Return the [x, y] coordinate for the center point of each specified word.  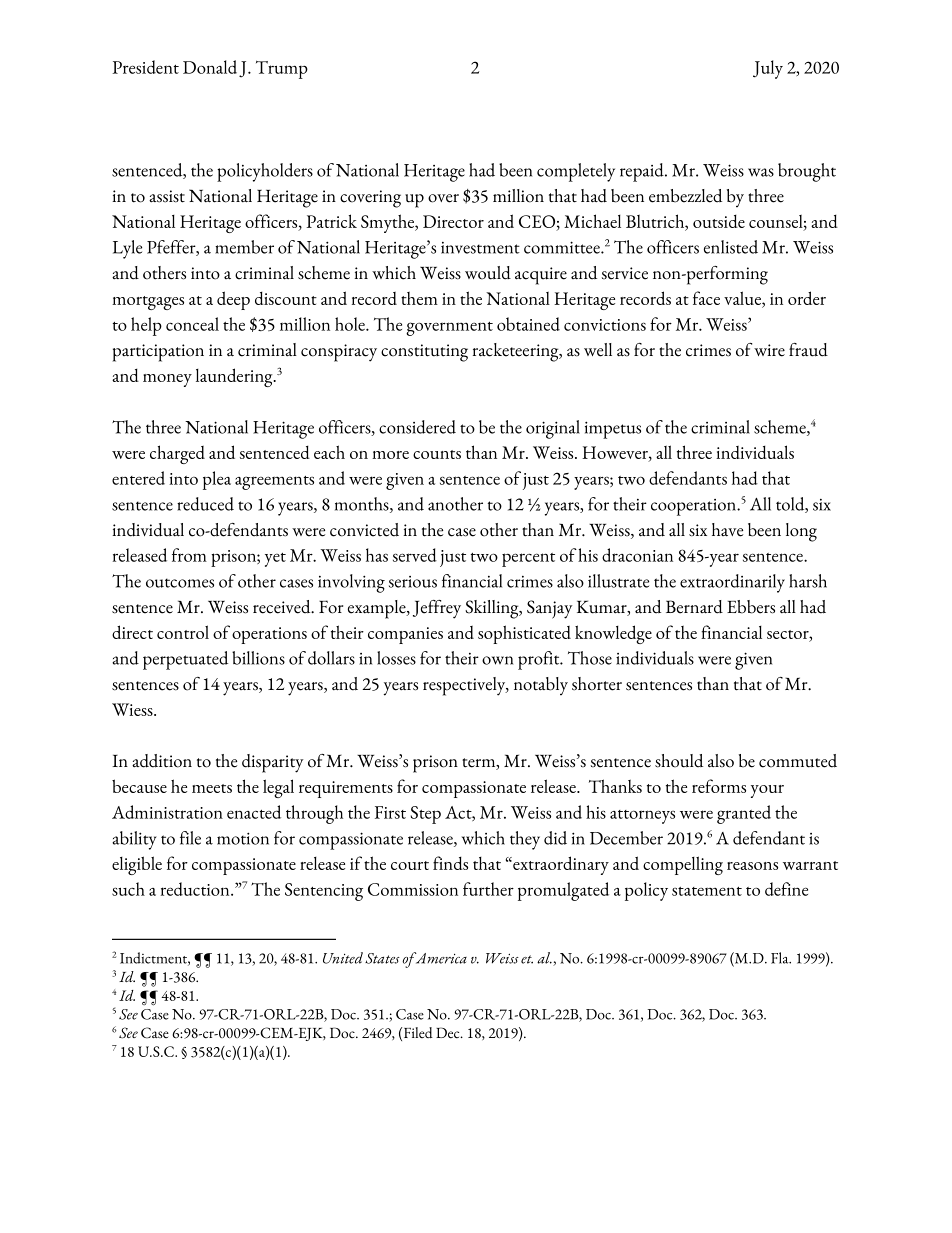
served [415, 555]
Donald [210, 67]
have [727, 530]
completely [576, 172]
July [768, 69]
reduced [205, 504]
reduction [196, 889]
